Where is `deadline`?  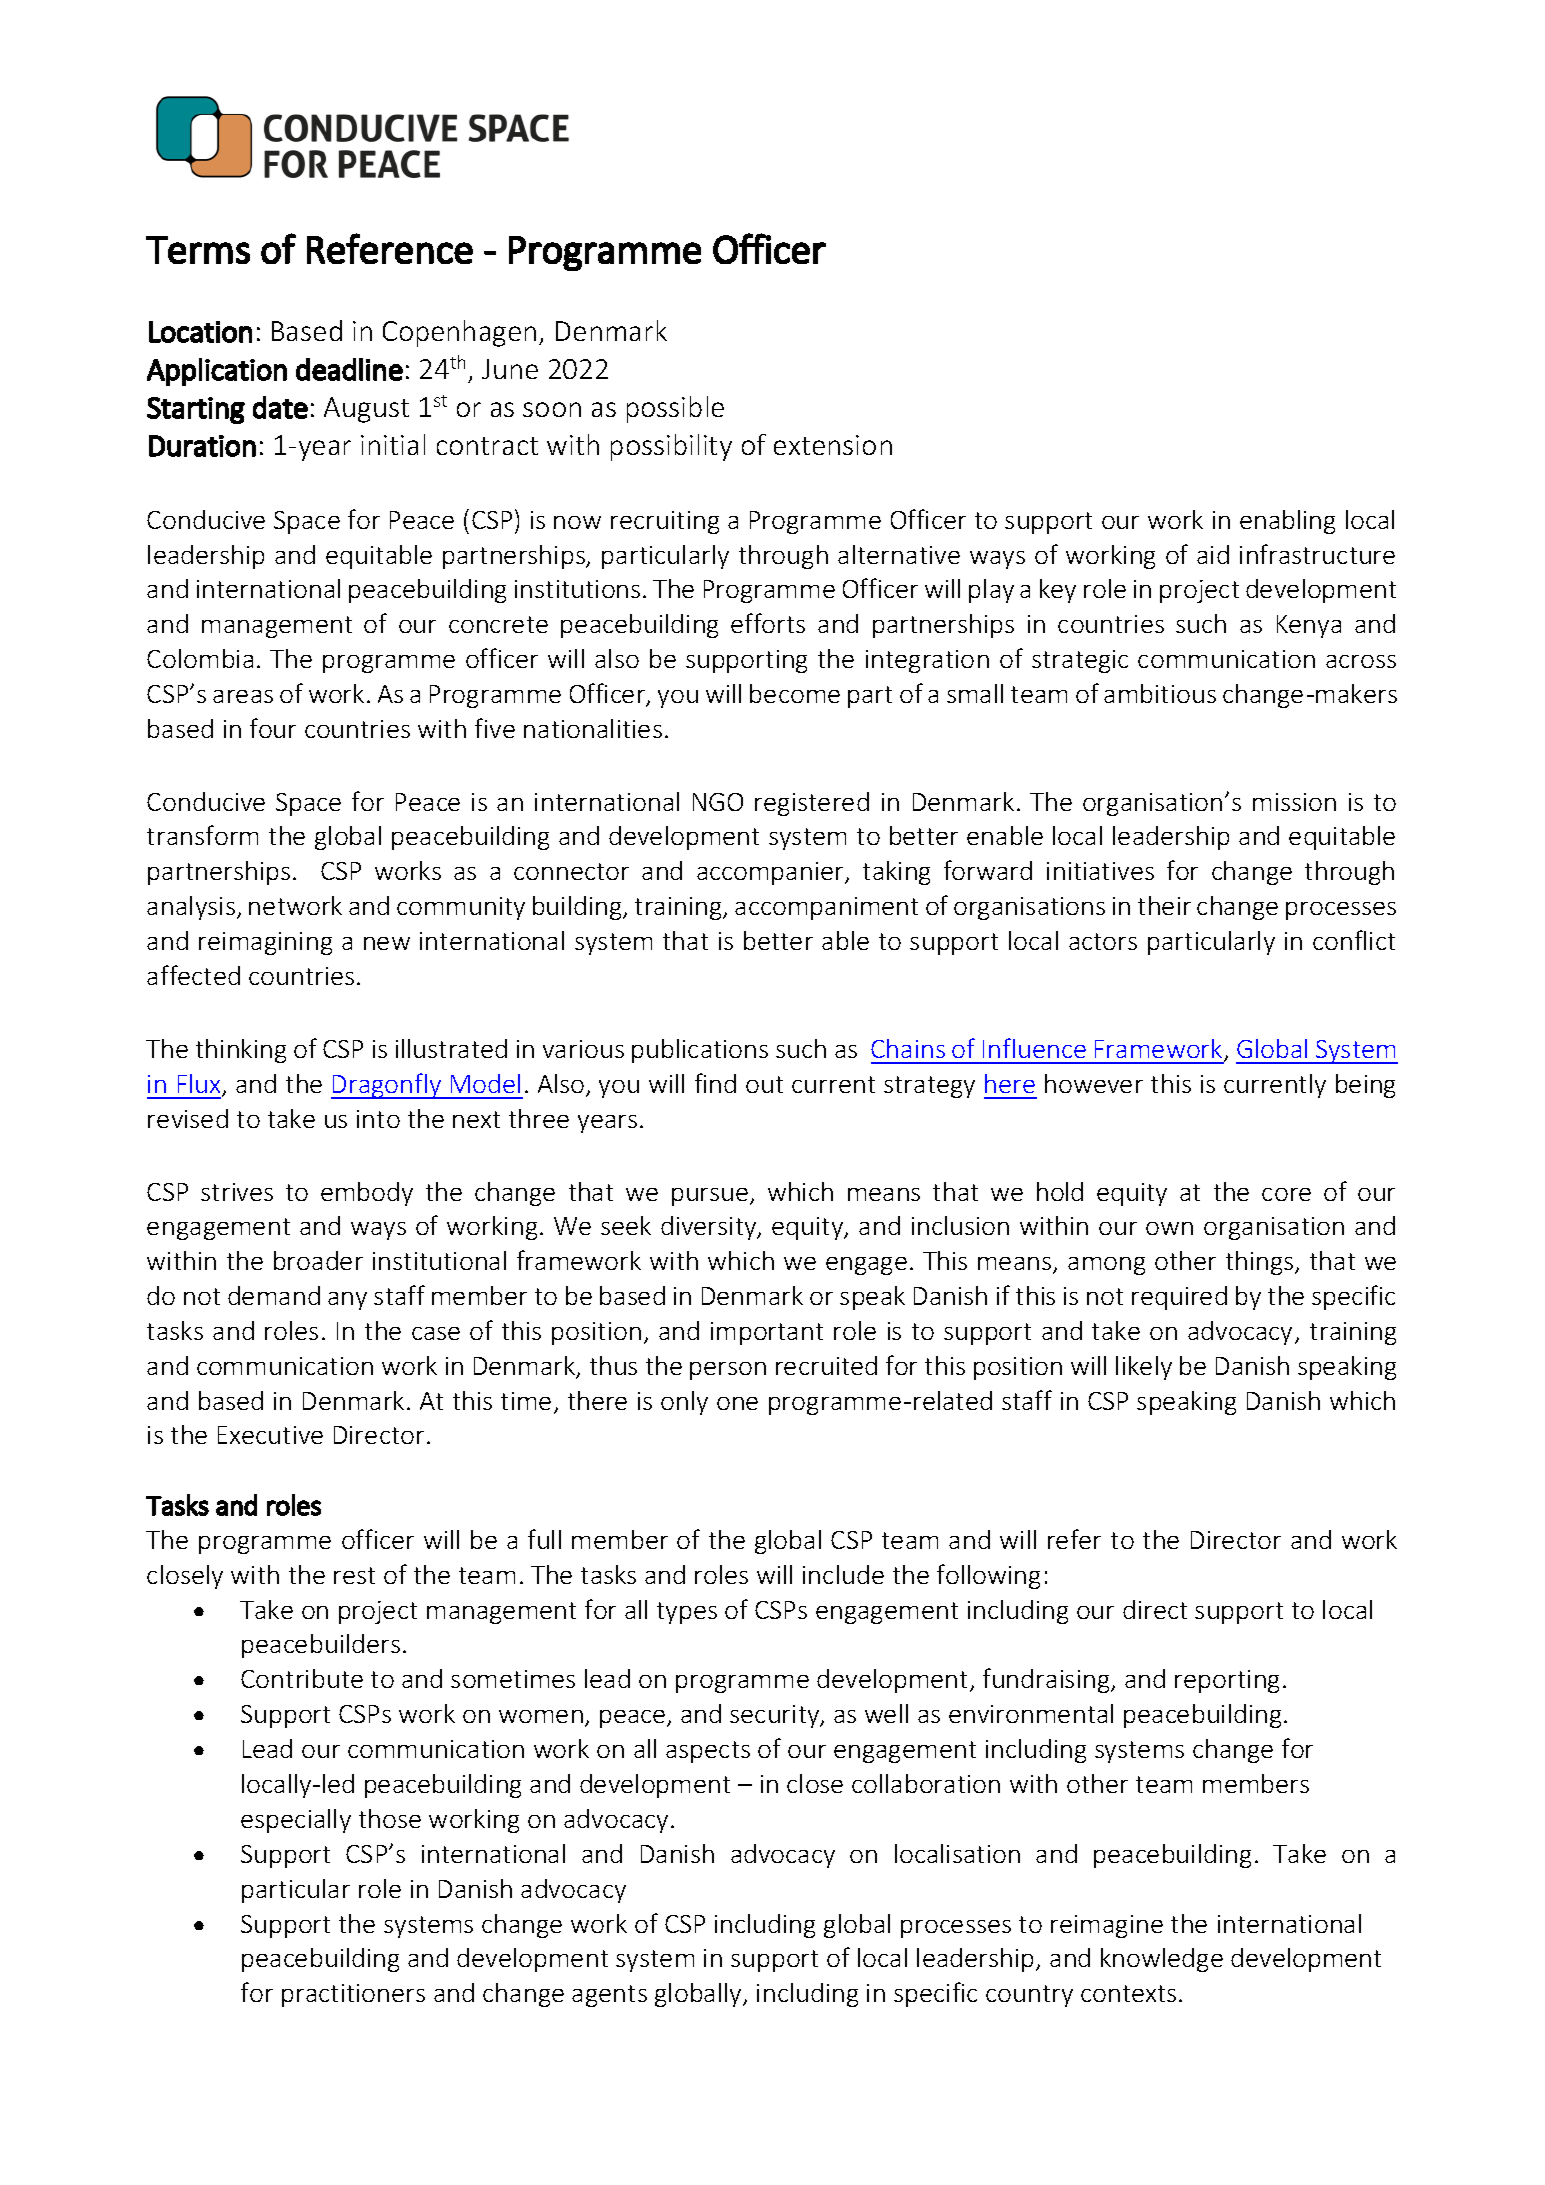 deadline is located at coordinates (349, 369).
